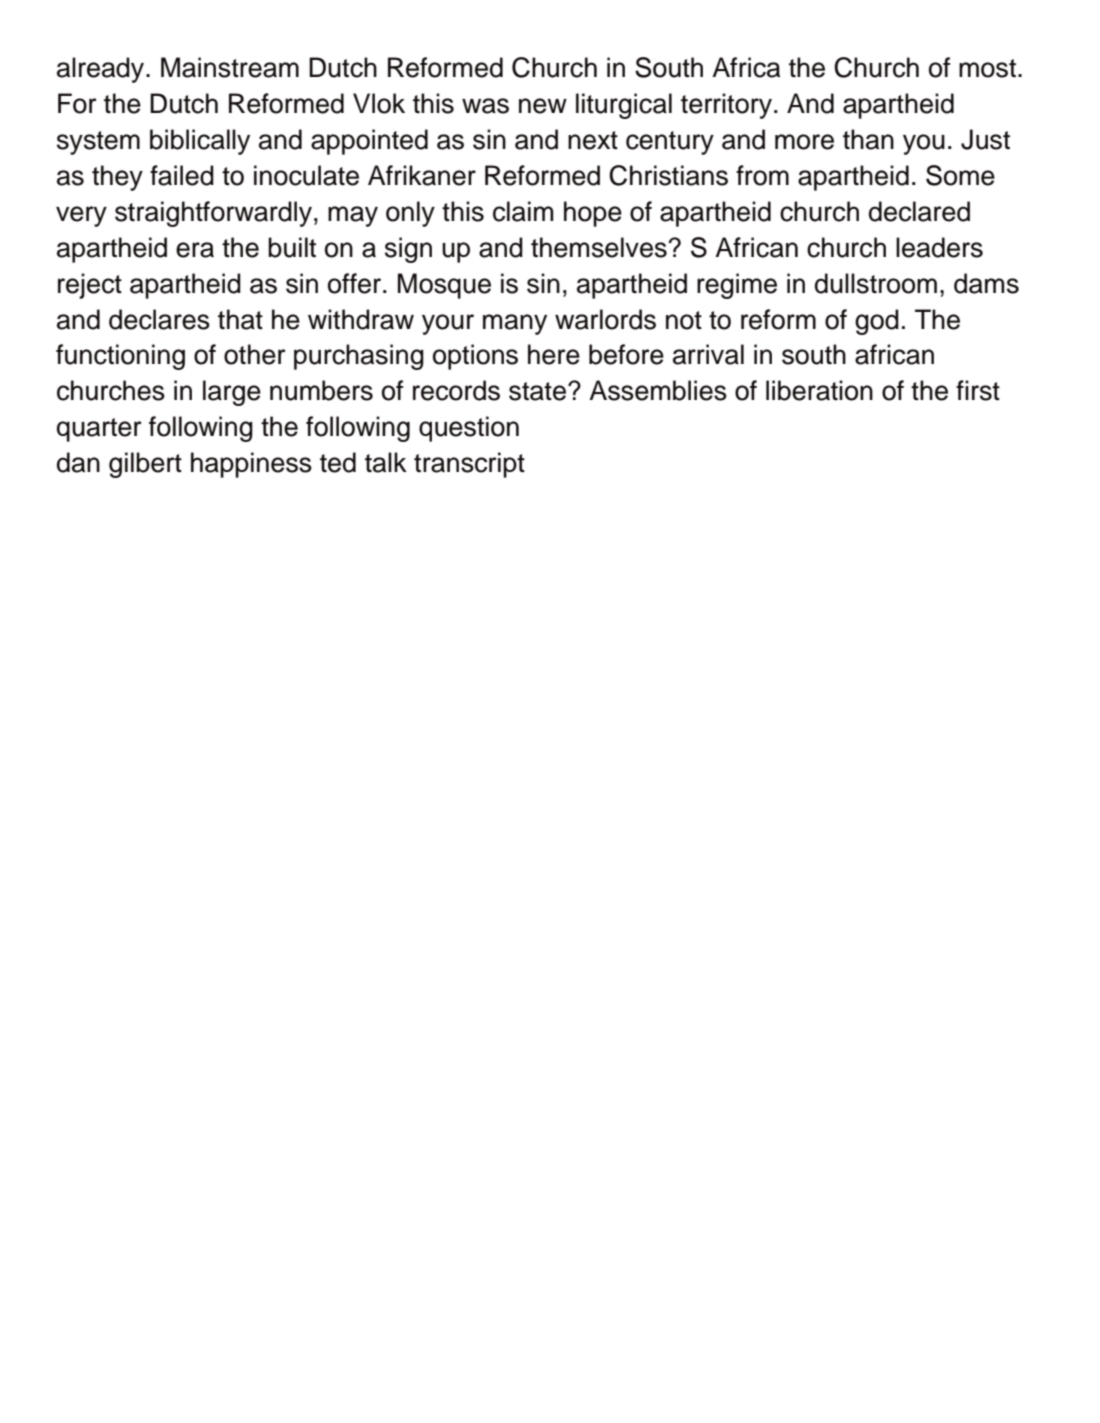  What do you see at coordinates (469, 465) in the screenshot?
I see `transcript` at bounding box center [469, 465].
